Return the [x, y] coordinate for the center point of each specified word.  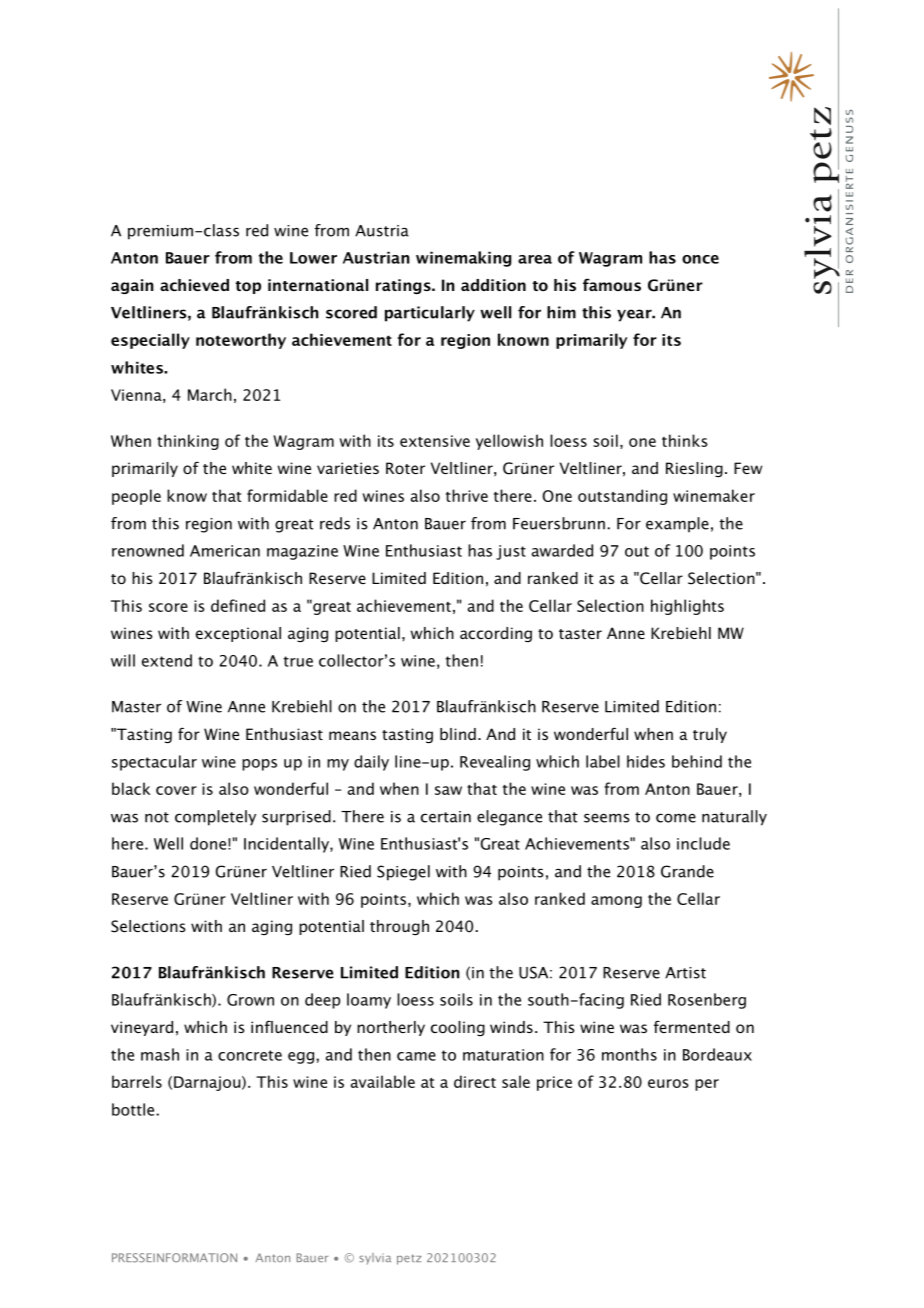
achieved [194, 285]
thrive [467, 495]
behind [697, 761]
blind [458, 734]
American [225, 551]
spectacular [154, 763]
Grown [250, 1000]
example [677, 525]
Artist [685, 973]
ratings [404, 286]
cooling [458, 1028]
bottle [134, 1109]
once [700, 259]
